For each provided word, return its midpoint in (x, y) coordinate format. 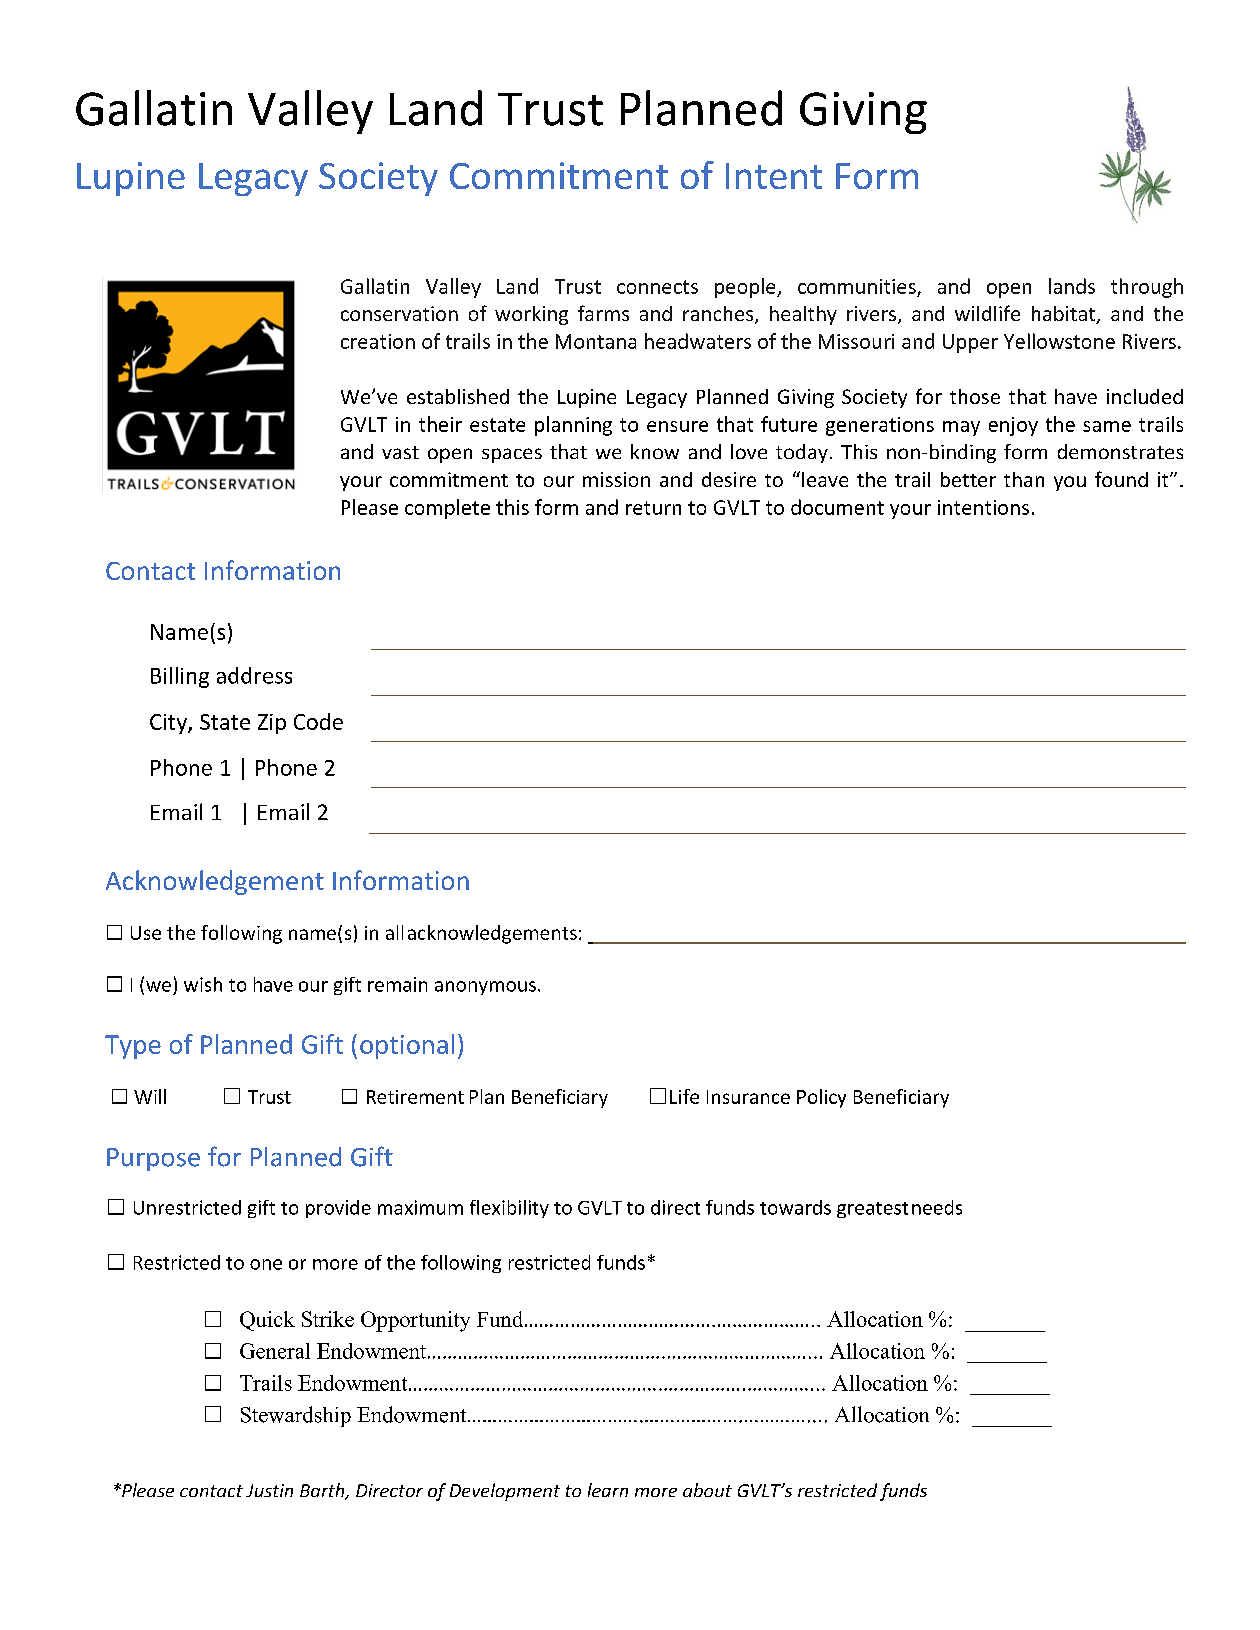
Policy (821, 1098)
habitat (1065, 315)
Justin (269, 1490)
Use (146, 933)
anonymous (485, 988)
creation (378, 341)
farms (603, 313)
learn (608, 1490)
